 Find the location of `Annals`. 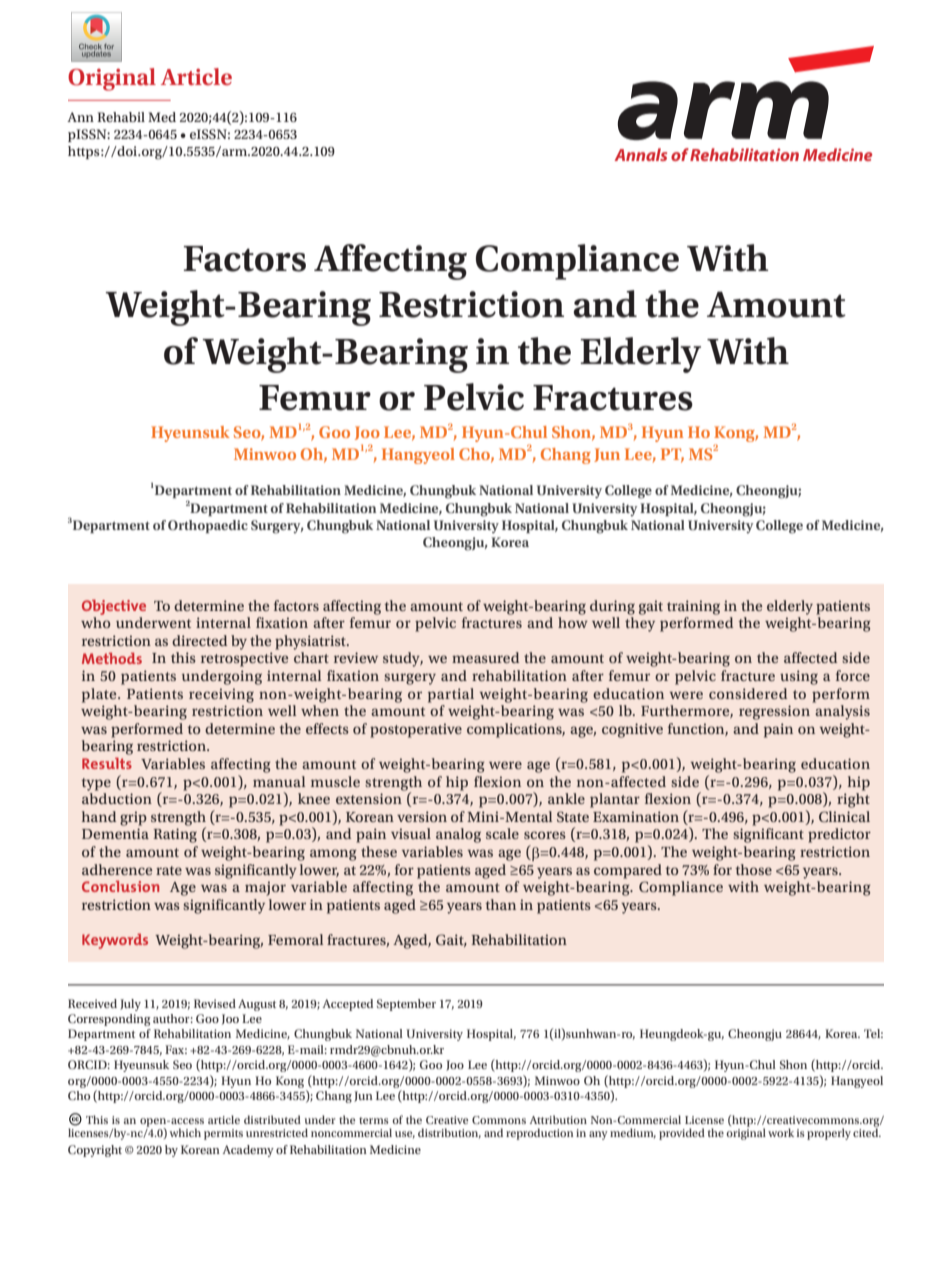

Annals is located at coordinates (640, 154).
